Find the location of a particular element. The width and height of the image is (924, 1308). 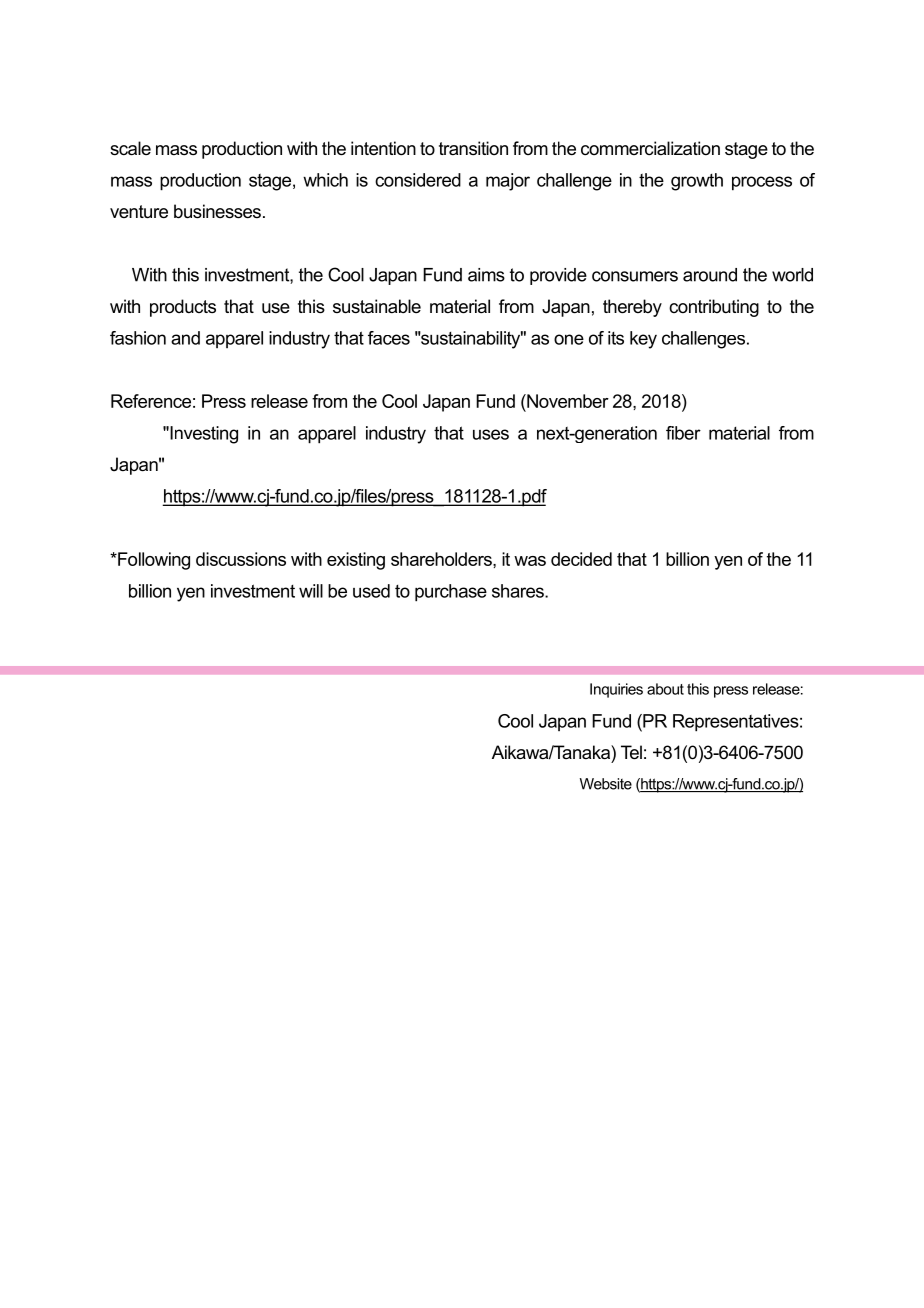

discussions is located at coordinates (241, 559).
